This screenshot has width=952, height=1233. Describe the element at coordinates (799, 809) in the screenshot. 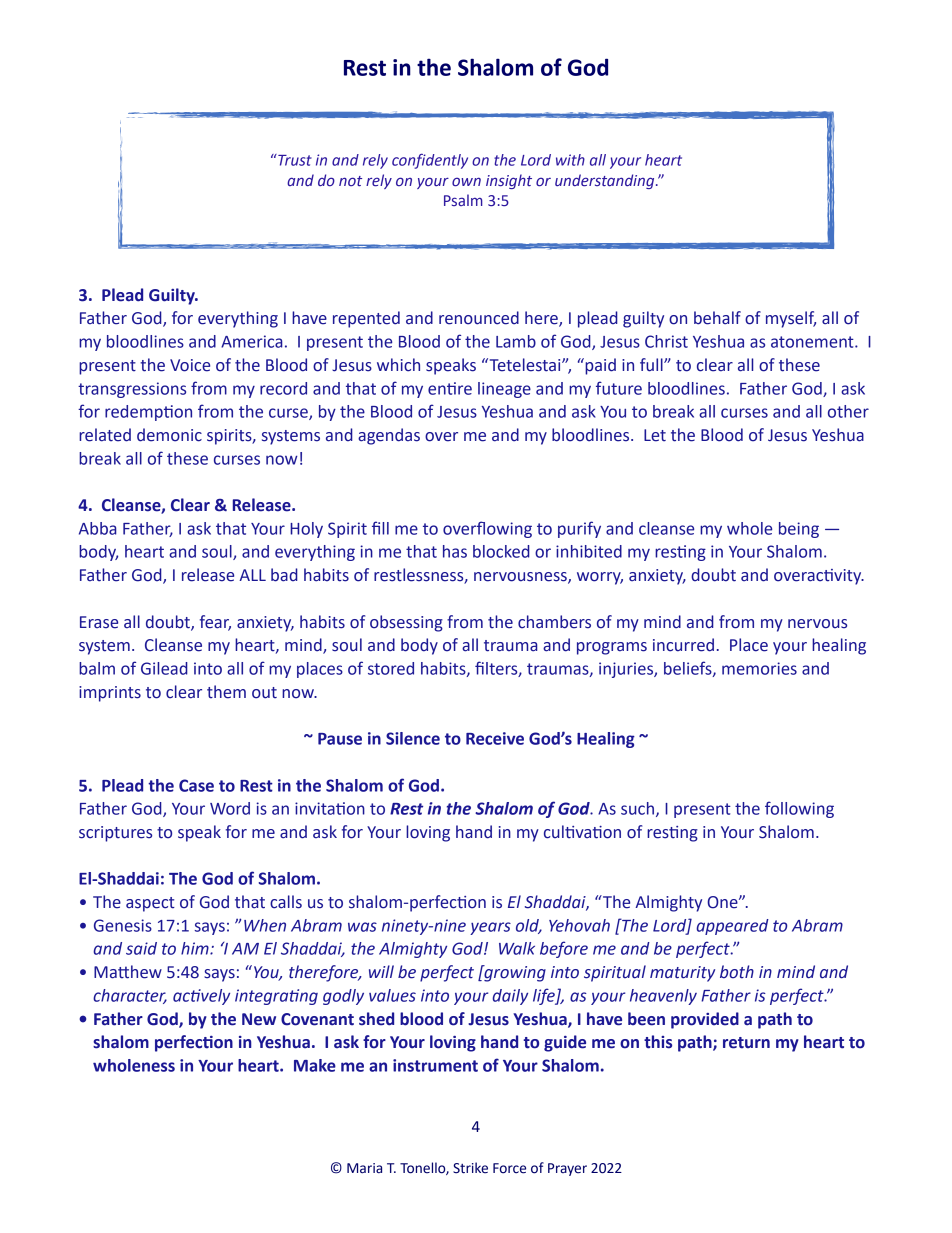

I see `following` at that location.
